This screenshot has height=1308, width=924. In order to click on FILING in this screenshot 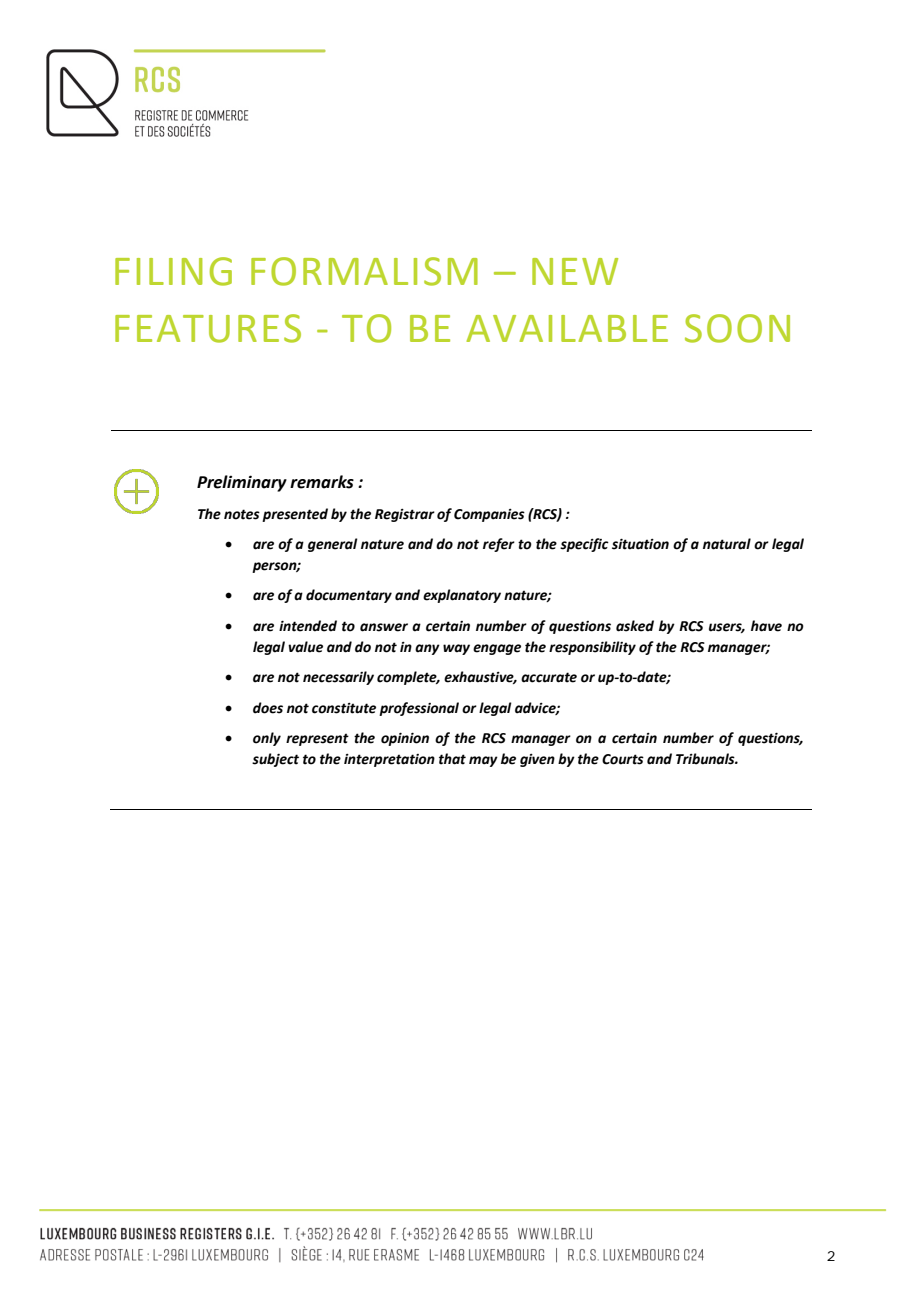, I will do `click(173, 271)`.
